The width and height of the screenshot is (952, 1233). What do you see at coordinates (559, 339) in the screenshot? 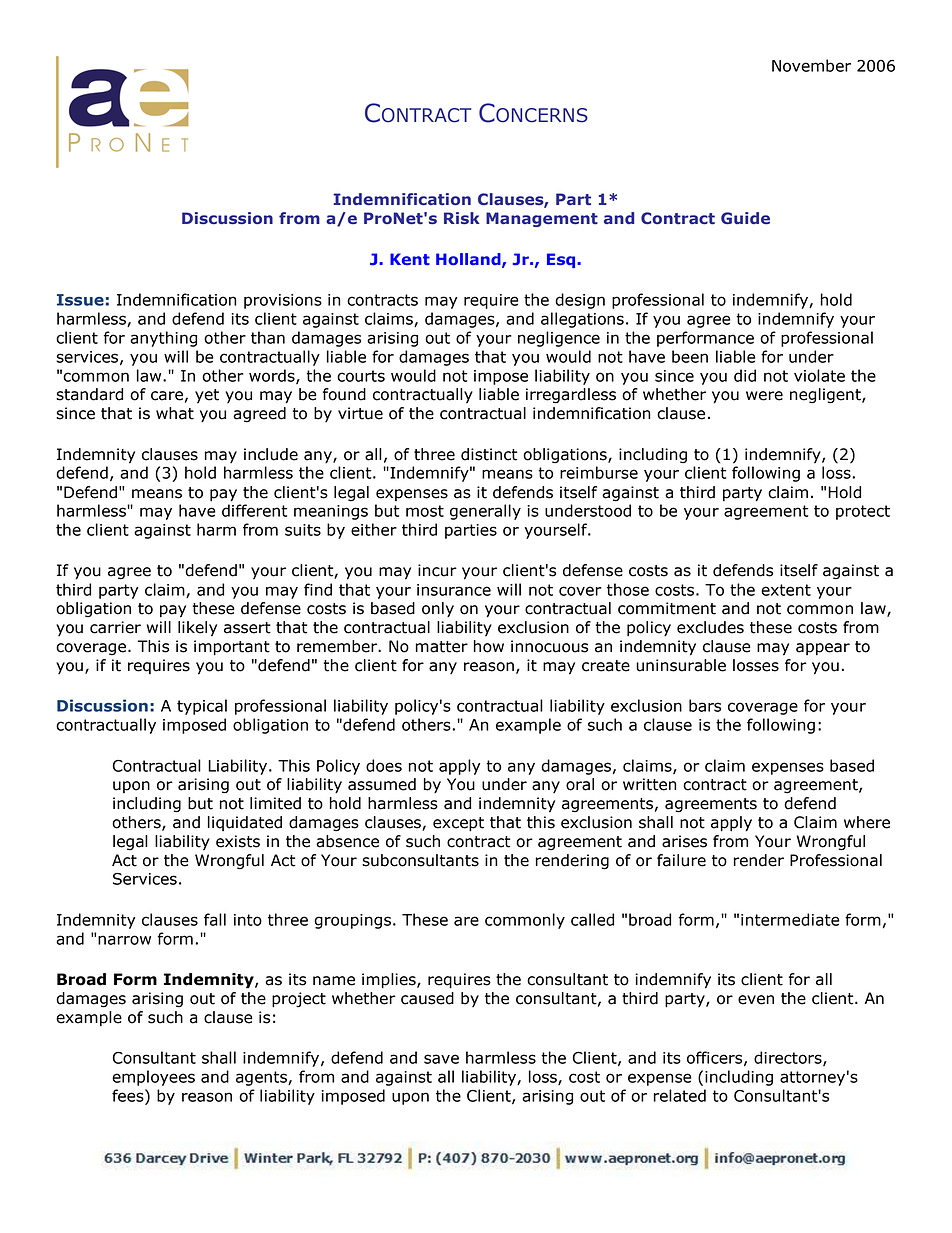
I see `negligence` at bounding box center [559, 339].
